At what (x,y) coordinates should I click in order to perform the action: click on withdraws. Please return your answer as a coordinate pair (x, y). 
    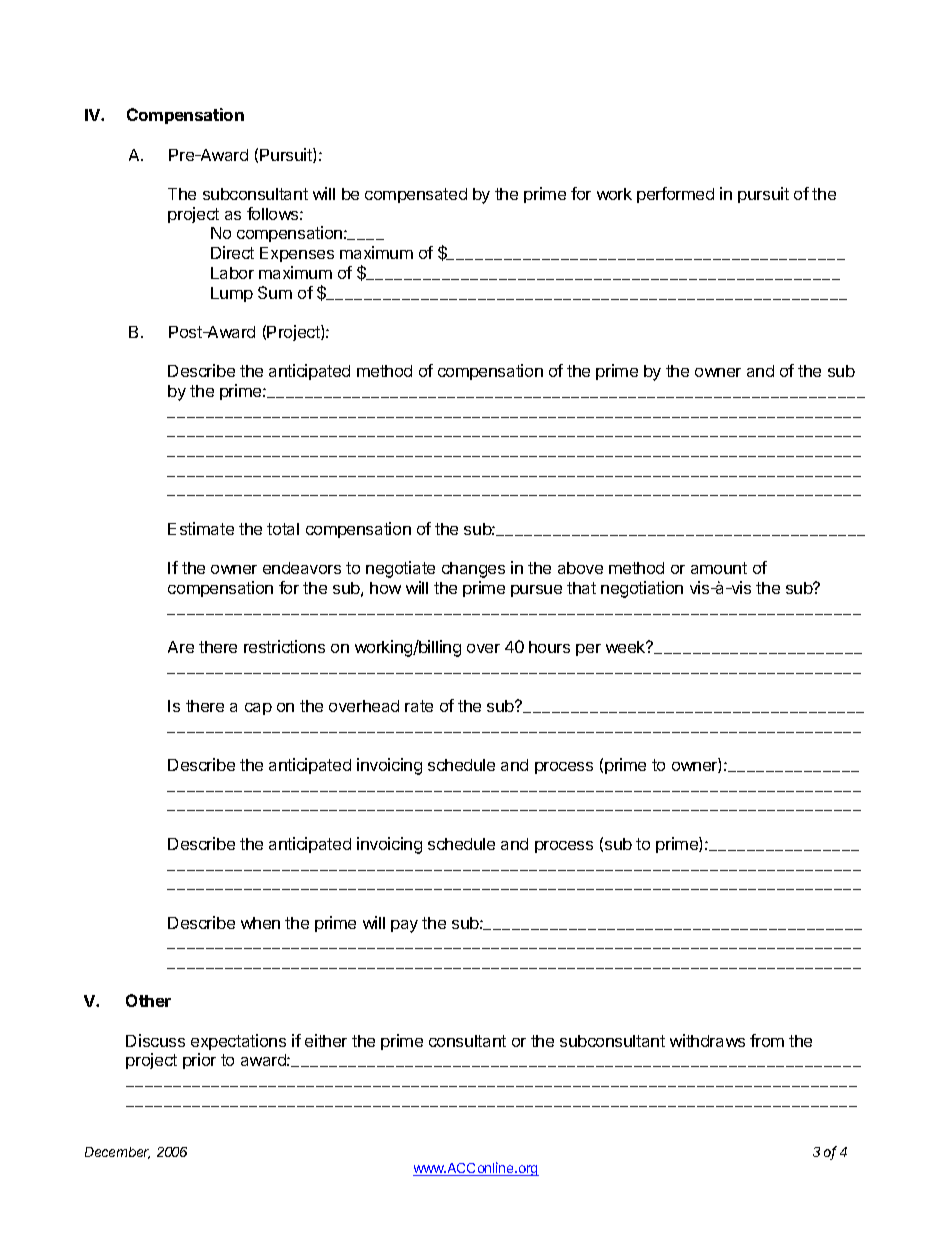
    Looking at the image, I should click on (707, 1040).
